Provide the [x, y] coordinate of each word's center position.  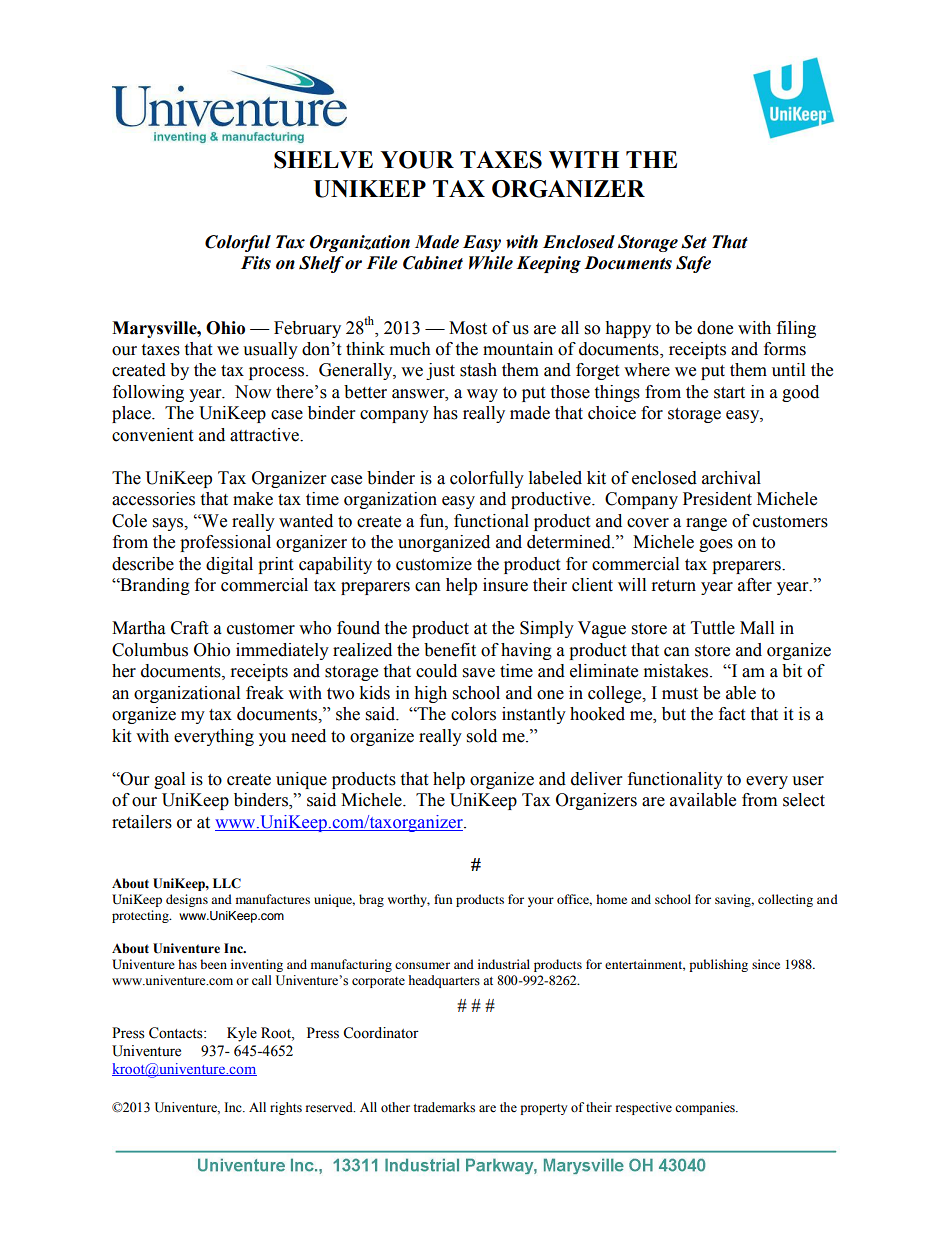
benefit [450, 650]
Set [694, 242]
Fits [256, 263]
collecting [785, 900]
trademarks [444, 1107]
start [729, 393]
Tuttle [713, 628]
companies [706, 1108]
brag [371, 900]
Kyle [242, 1034]
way [482, 395]
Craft [189, 628]
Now [253, 392]
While [491, 263]
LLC [227, 883]
